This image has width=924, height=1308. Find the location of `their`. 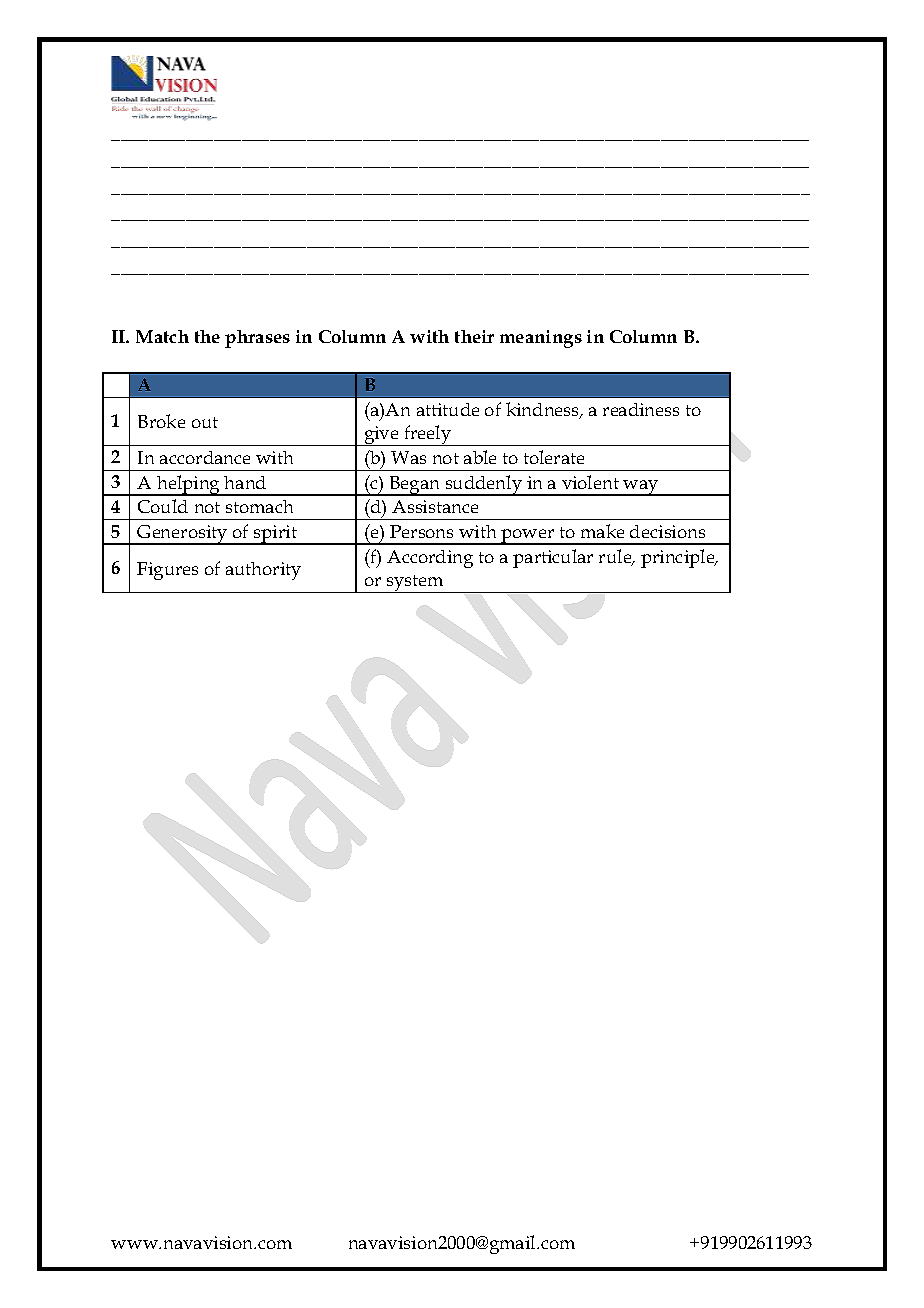

their is located at coordinates (474, 336).
